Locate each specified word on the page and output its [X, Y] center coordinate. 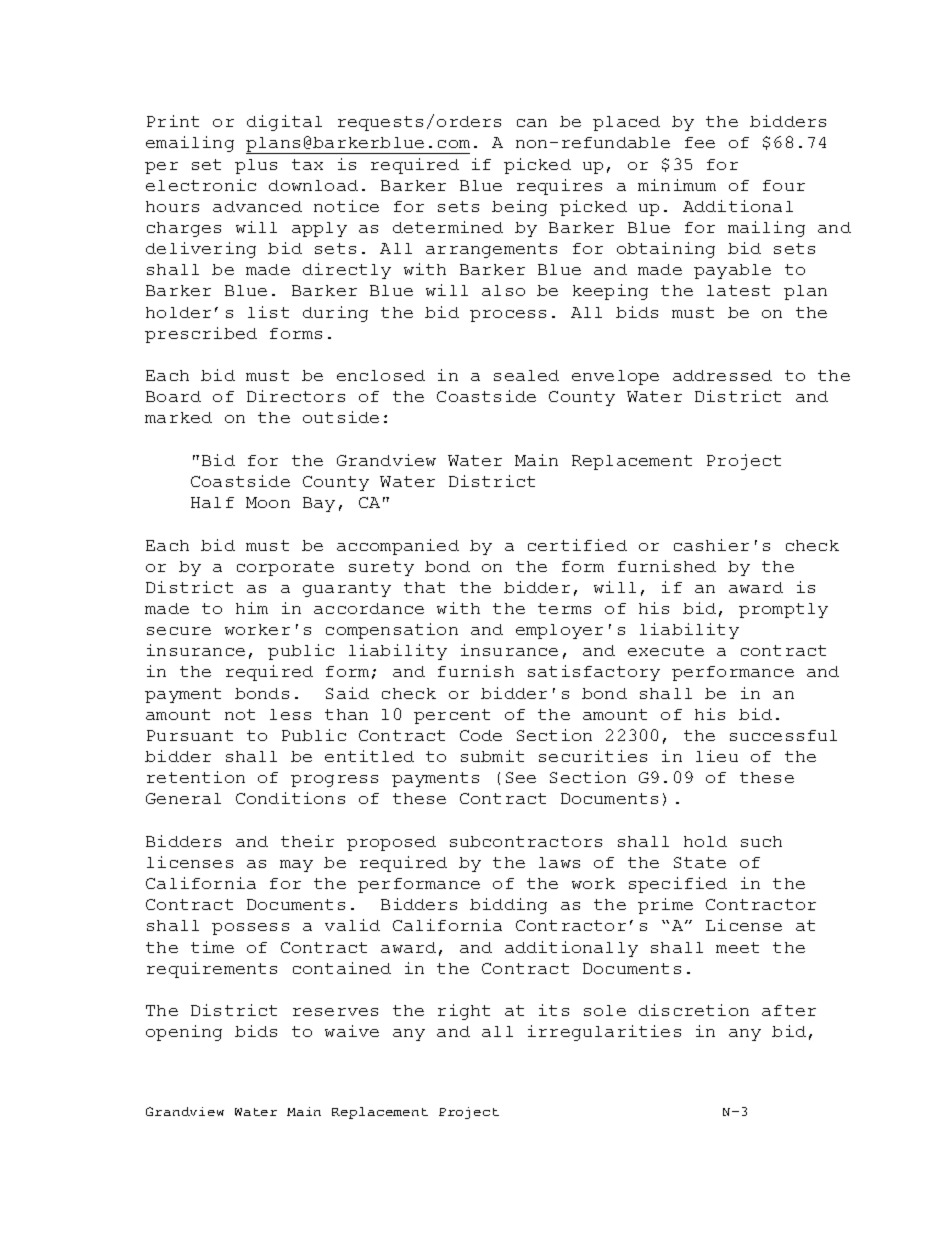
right [464, 1012]
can [532, 123]
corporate [285, 568]
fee [700, 142]
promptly [783, 610]
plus [256, 166]
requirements [212, 970]
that [424, 587]
